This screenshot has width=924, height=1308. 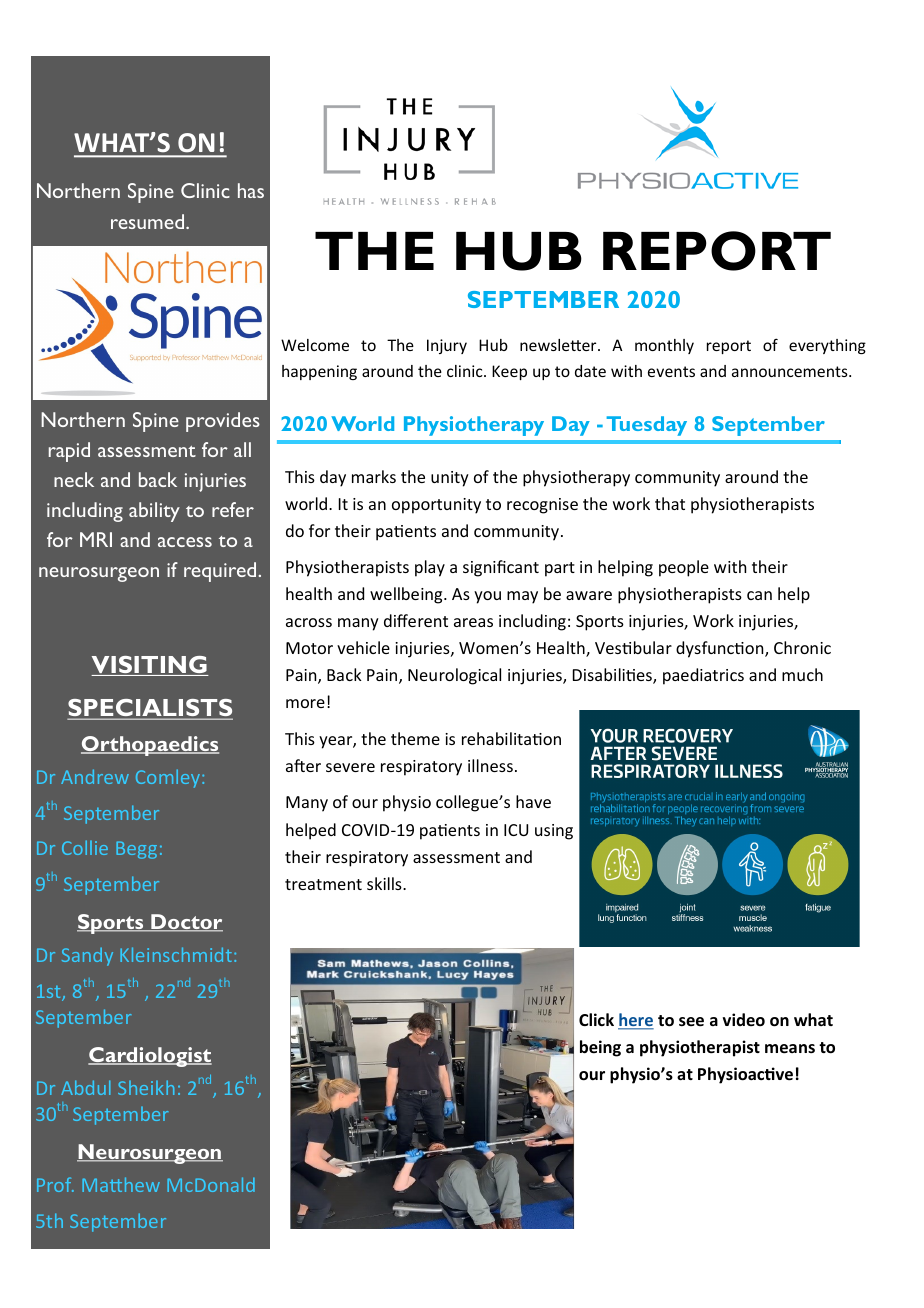 I want to click on marks, so click(x=374, y=476).
